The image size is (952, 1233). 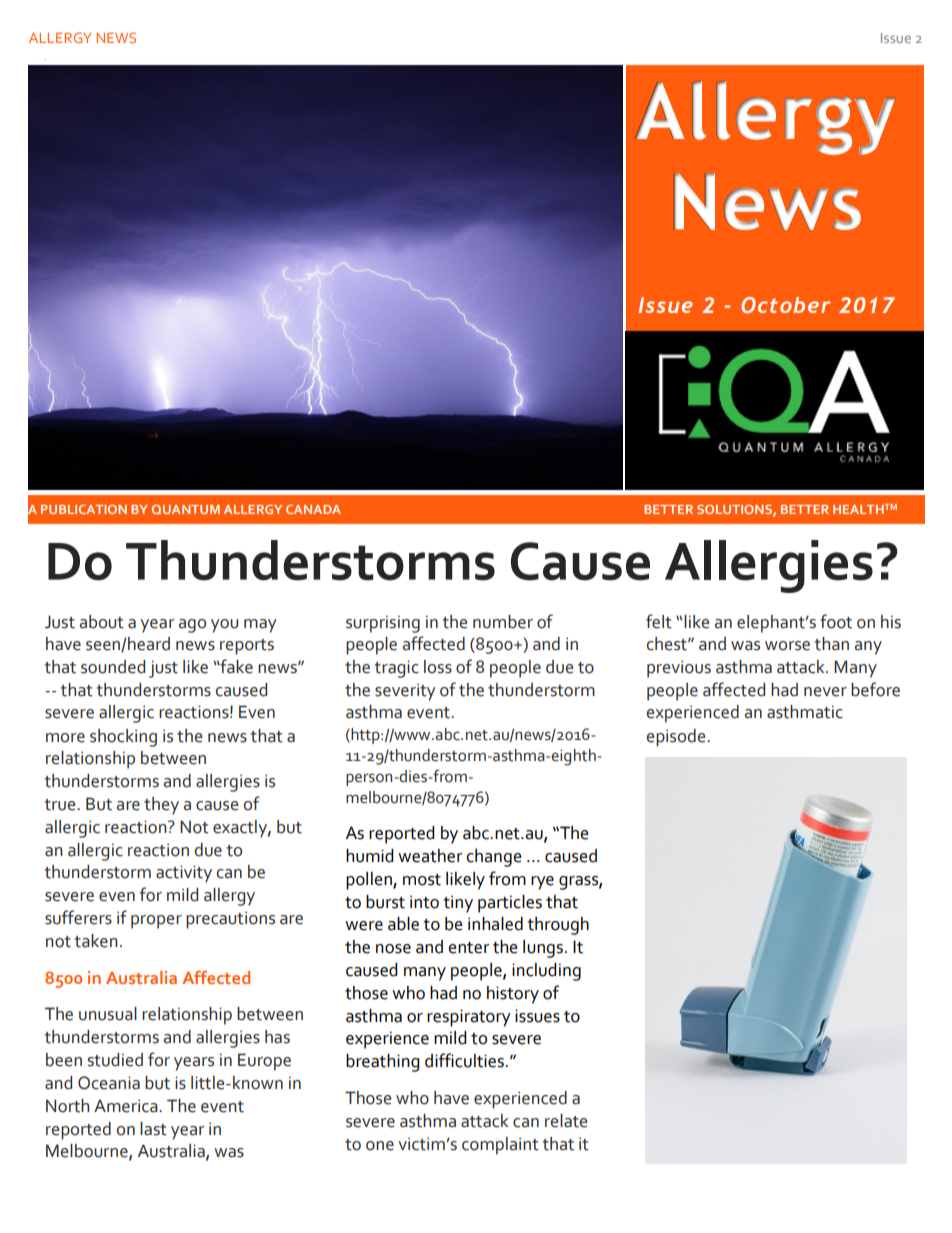 I want to click on activity, so click(x=184, y=874).
